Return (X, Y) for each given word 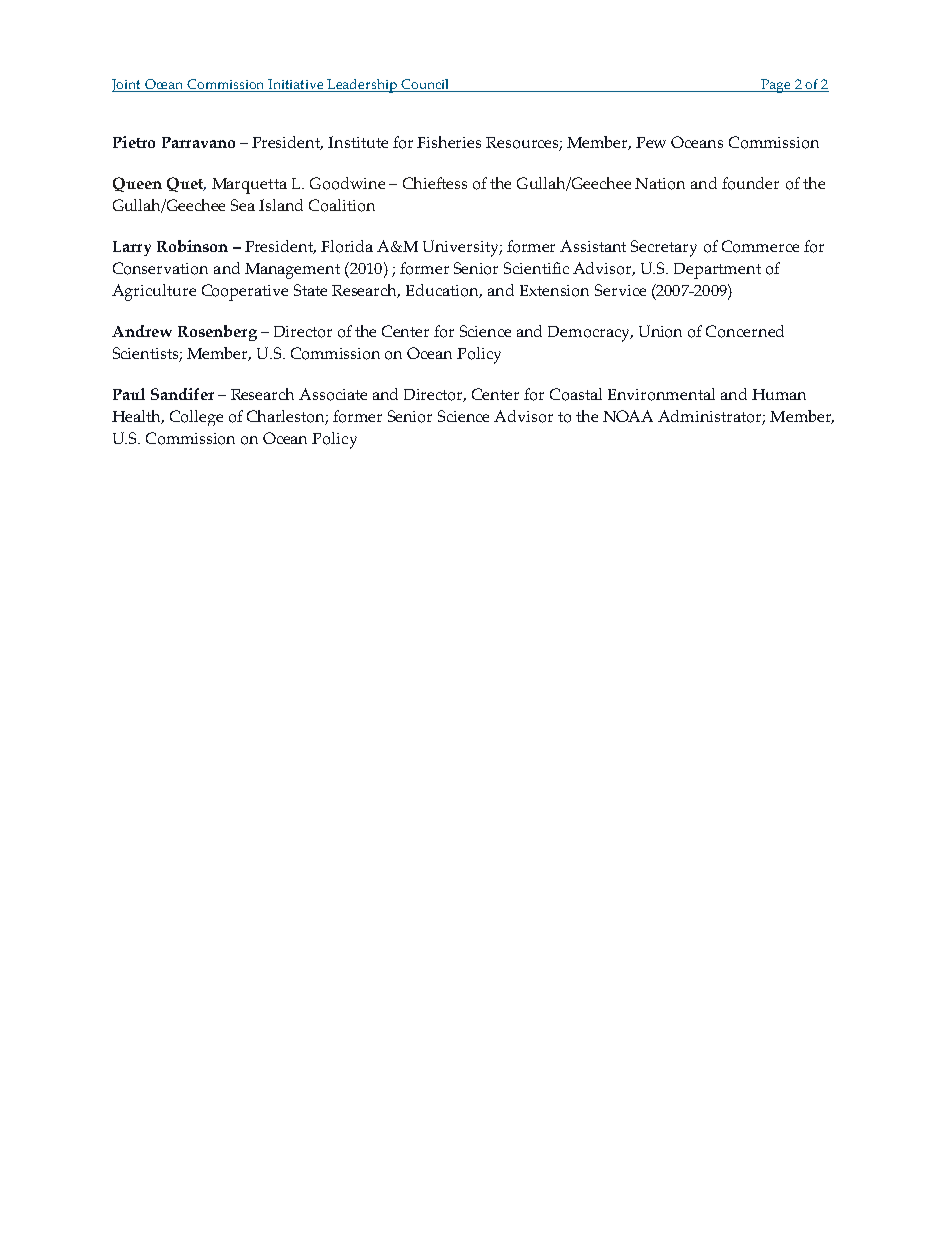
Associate (333, 394)
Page (776, 86)
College (196, 418)
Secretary (664, 248)
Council (425, 85)
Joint (128, 85)
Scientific (536, 268)
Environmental (661, 394)
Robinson (192, 246)
